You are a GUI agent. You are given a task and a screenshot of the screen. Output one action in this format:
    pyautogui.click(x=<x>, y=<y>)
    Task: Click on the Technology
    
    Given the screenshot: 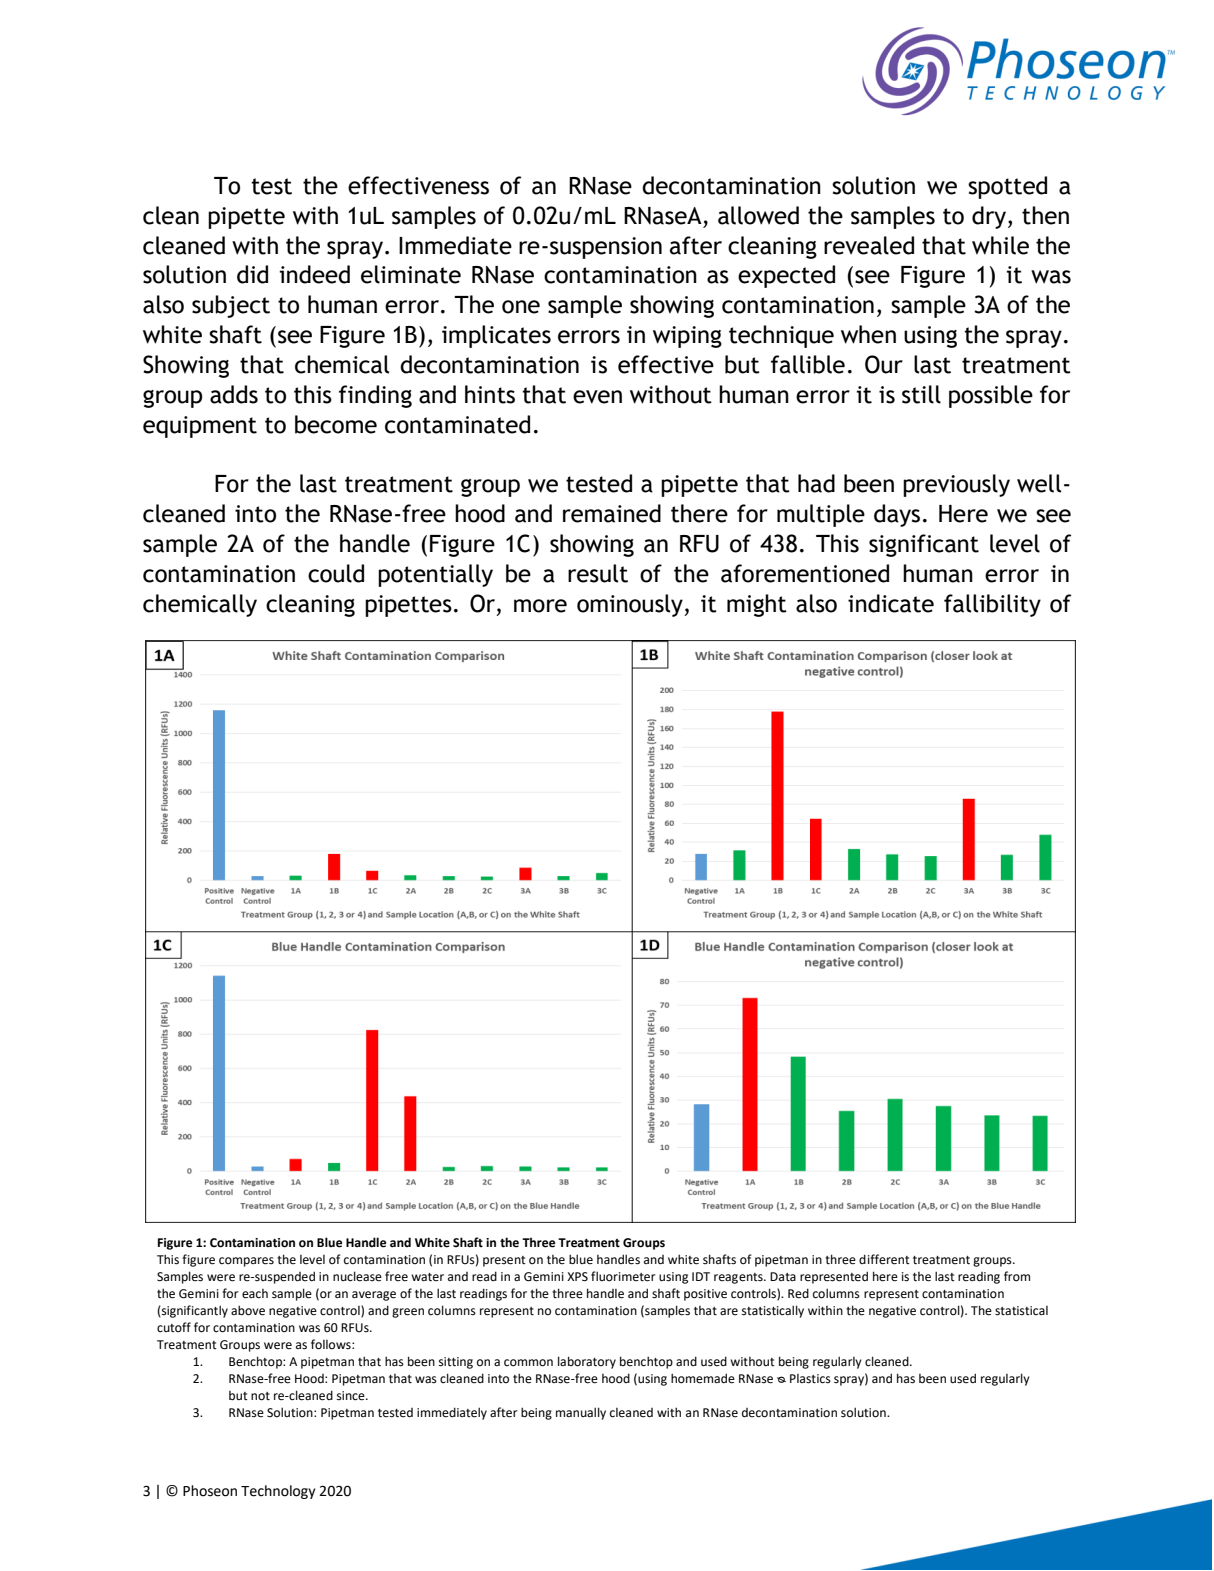 What is the action you would take?
    pyautogui.click(x=278, y=1492)
